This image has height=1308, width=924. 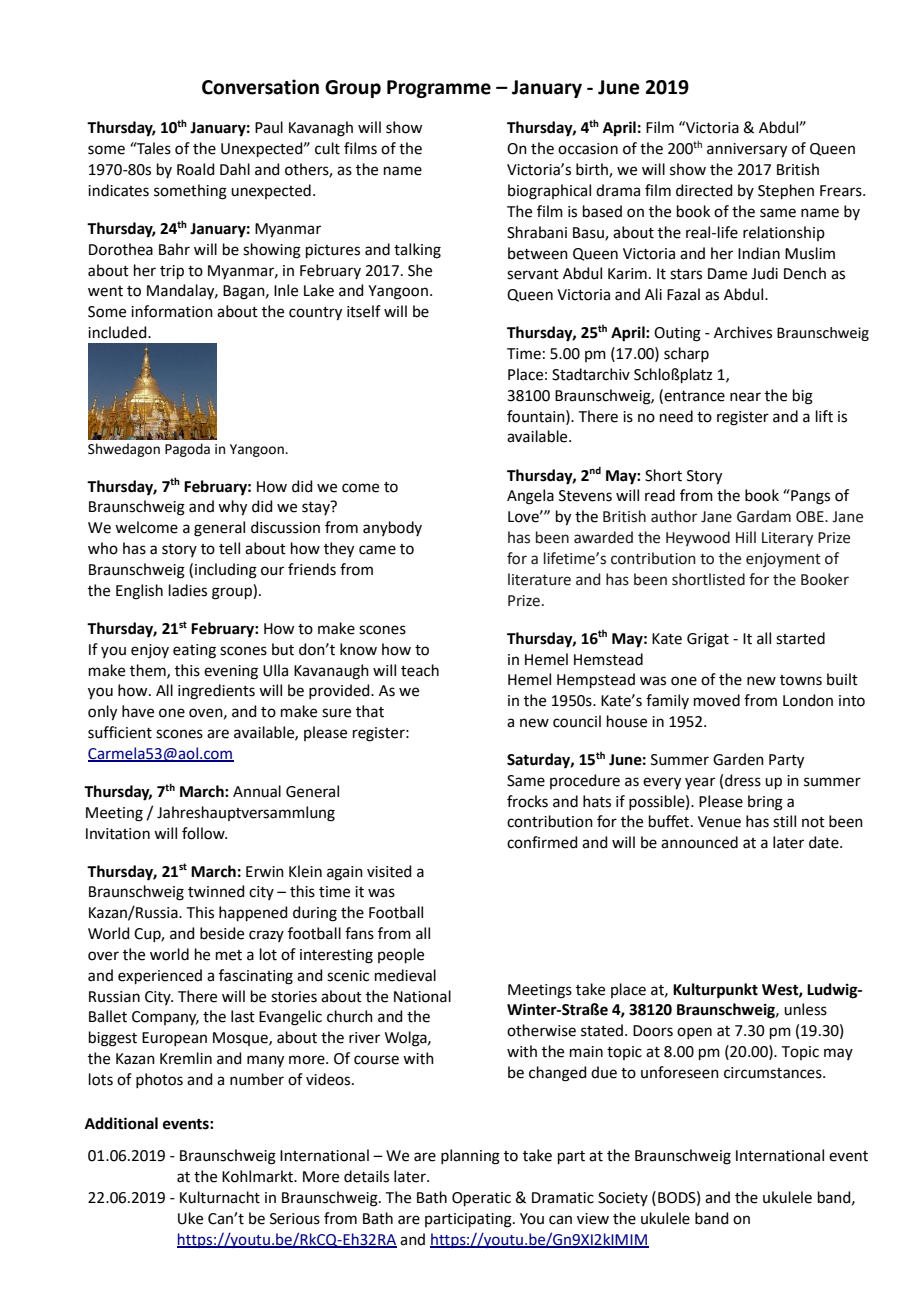 I want to click on Uke, so click(x=190, y=1218).
